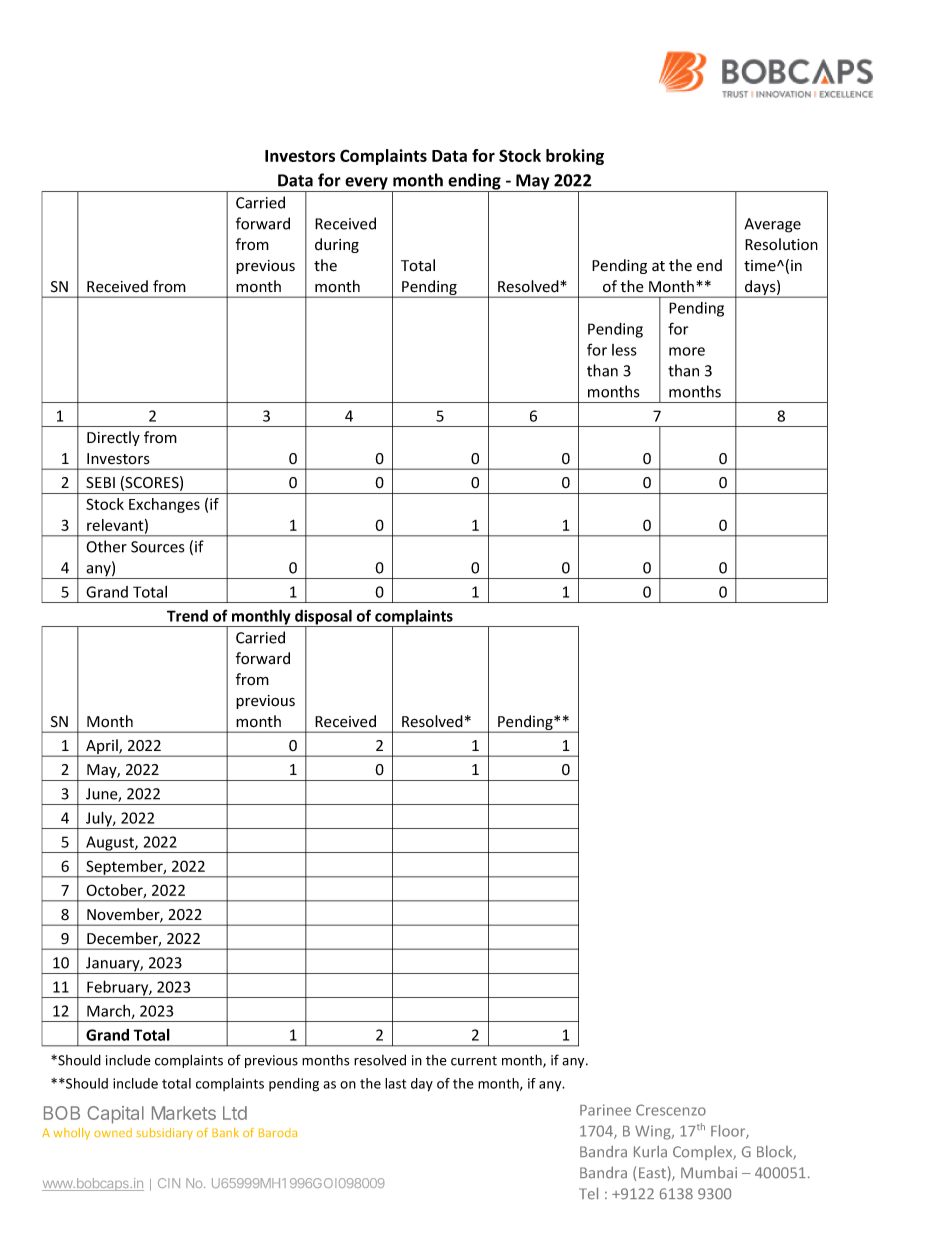 This screenshot has width=952, height=1233. Describe the element at coordinates (184, 1113) in the screenshot. I see `Markets` at that location.
